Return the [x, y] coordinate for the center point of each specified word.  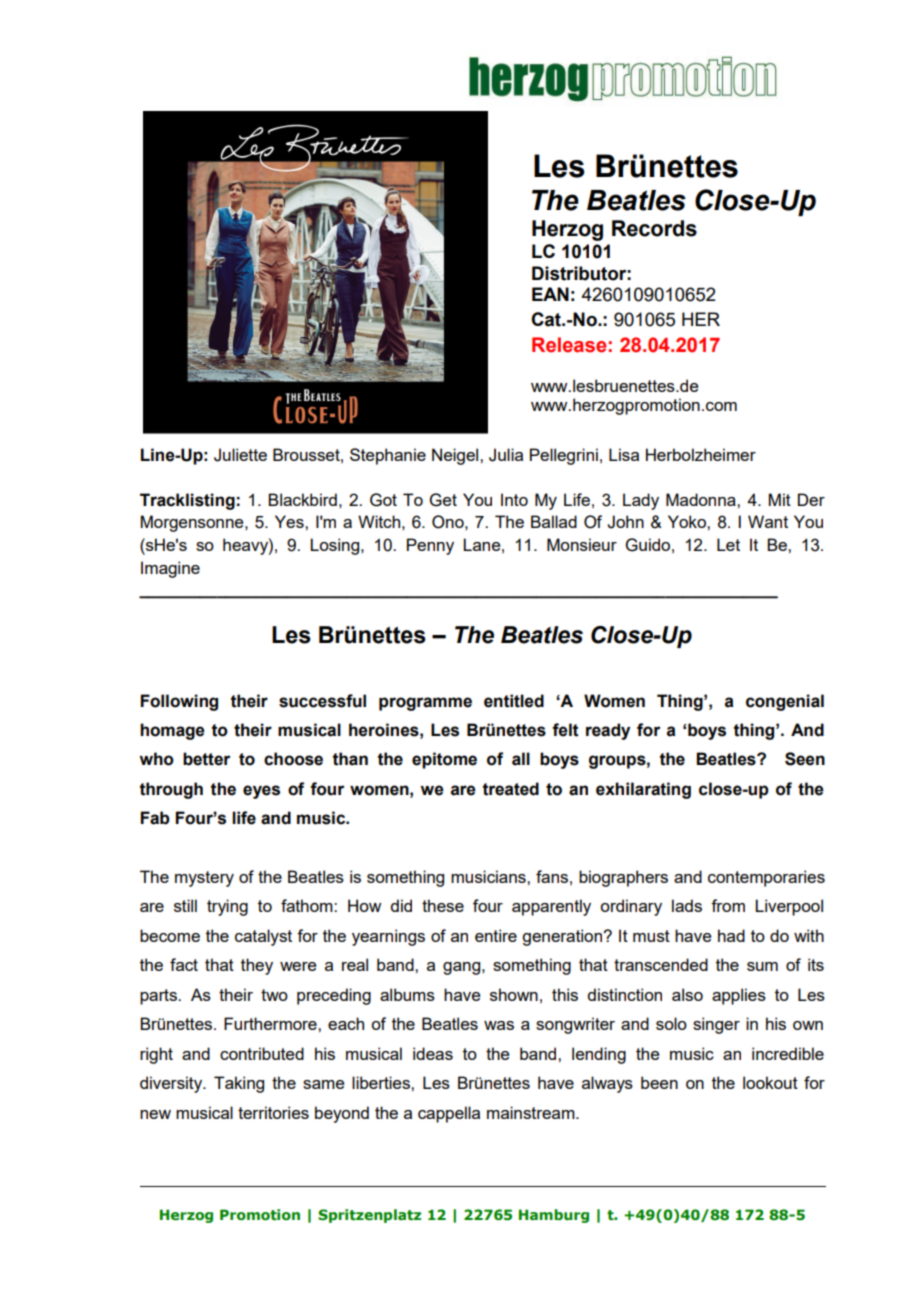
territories [273, 1112]
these [443, 905]
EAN [550, 294]
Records [654, 228]
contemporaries [766, 878]
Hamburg [554, 1216]
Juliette [240, 455]
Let [728, 544]
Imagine [170, 569]
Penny [430, 546]
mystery [204, 879]
